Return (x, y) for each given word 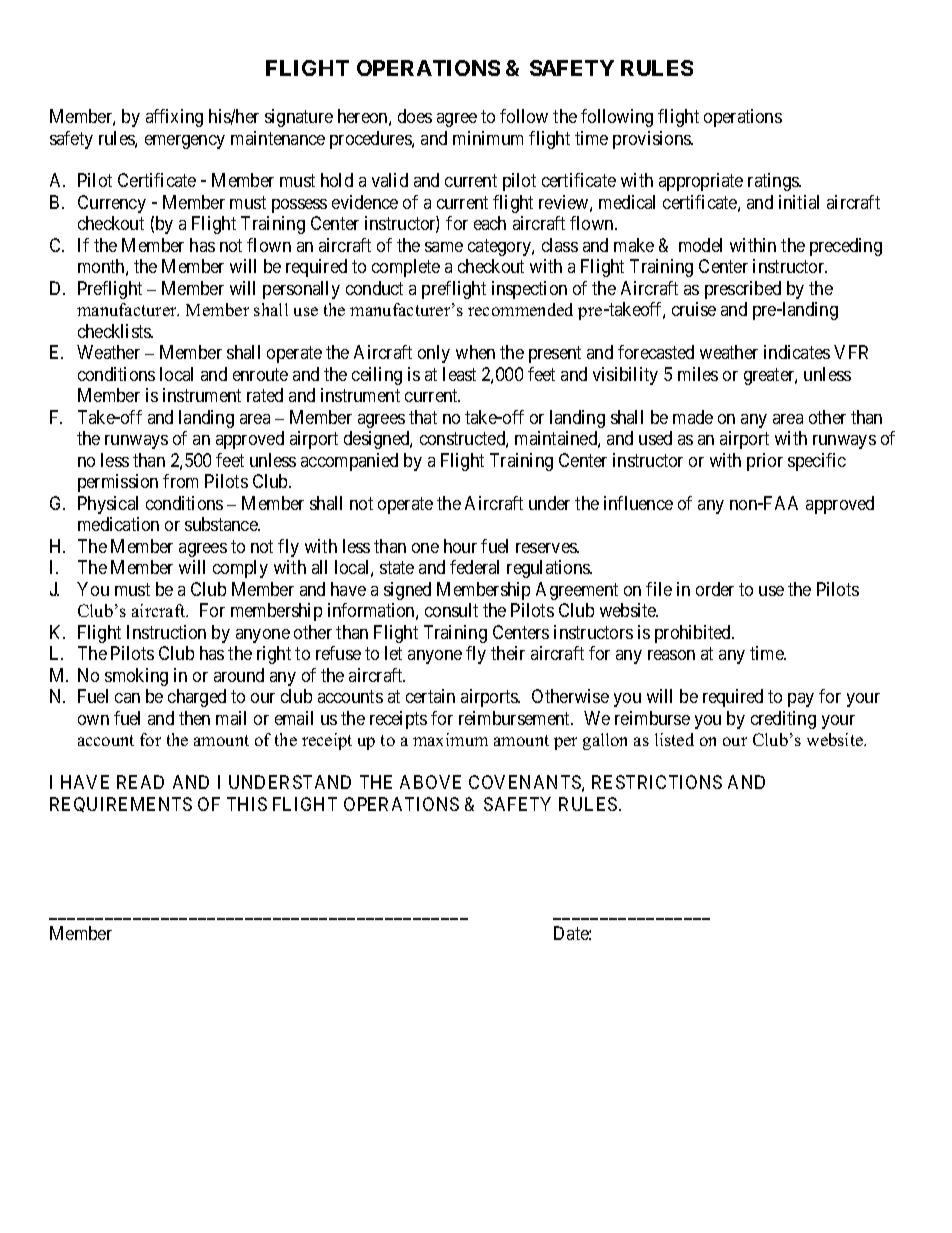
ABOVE (430, 782)
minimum (488, 138)
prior (765, 462)
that (423, 417)
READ (140, 782)
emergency (185, 142)
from (180, 481)
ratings (774, 182)
